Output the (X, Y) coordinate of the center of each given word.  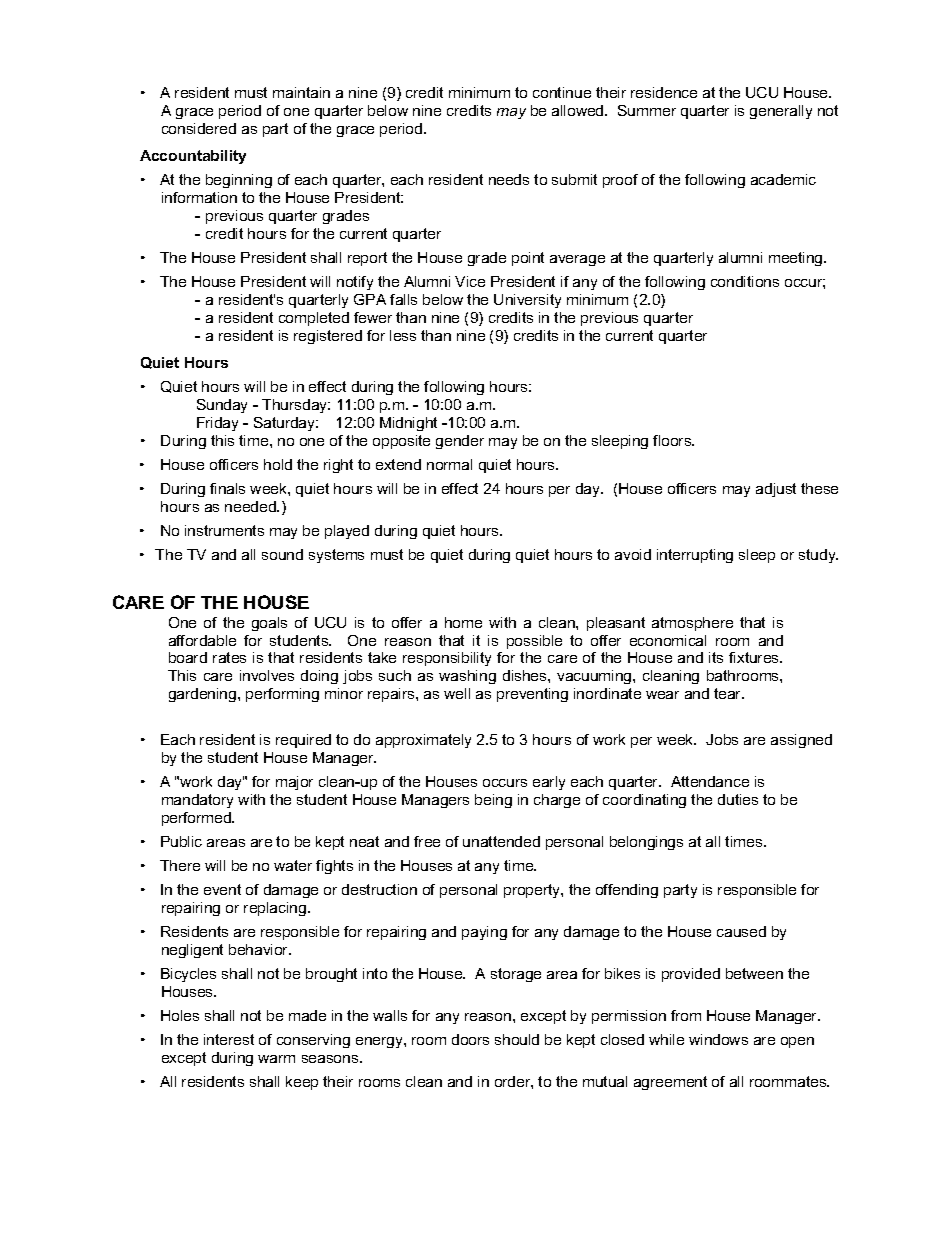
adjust (776, 490)
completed (314, 319)
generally (781, 112)
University (527, 301)
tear (729, 693)
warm (276, 1059)
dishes (526, 675)
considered (199, 128)
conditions (745, 281)
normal (449, 464)
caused (741, 931)
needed (251, 506)
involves (267, 675)
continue (562, 92)
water (293, 865)
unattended (501, 841)
